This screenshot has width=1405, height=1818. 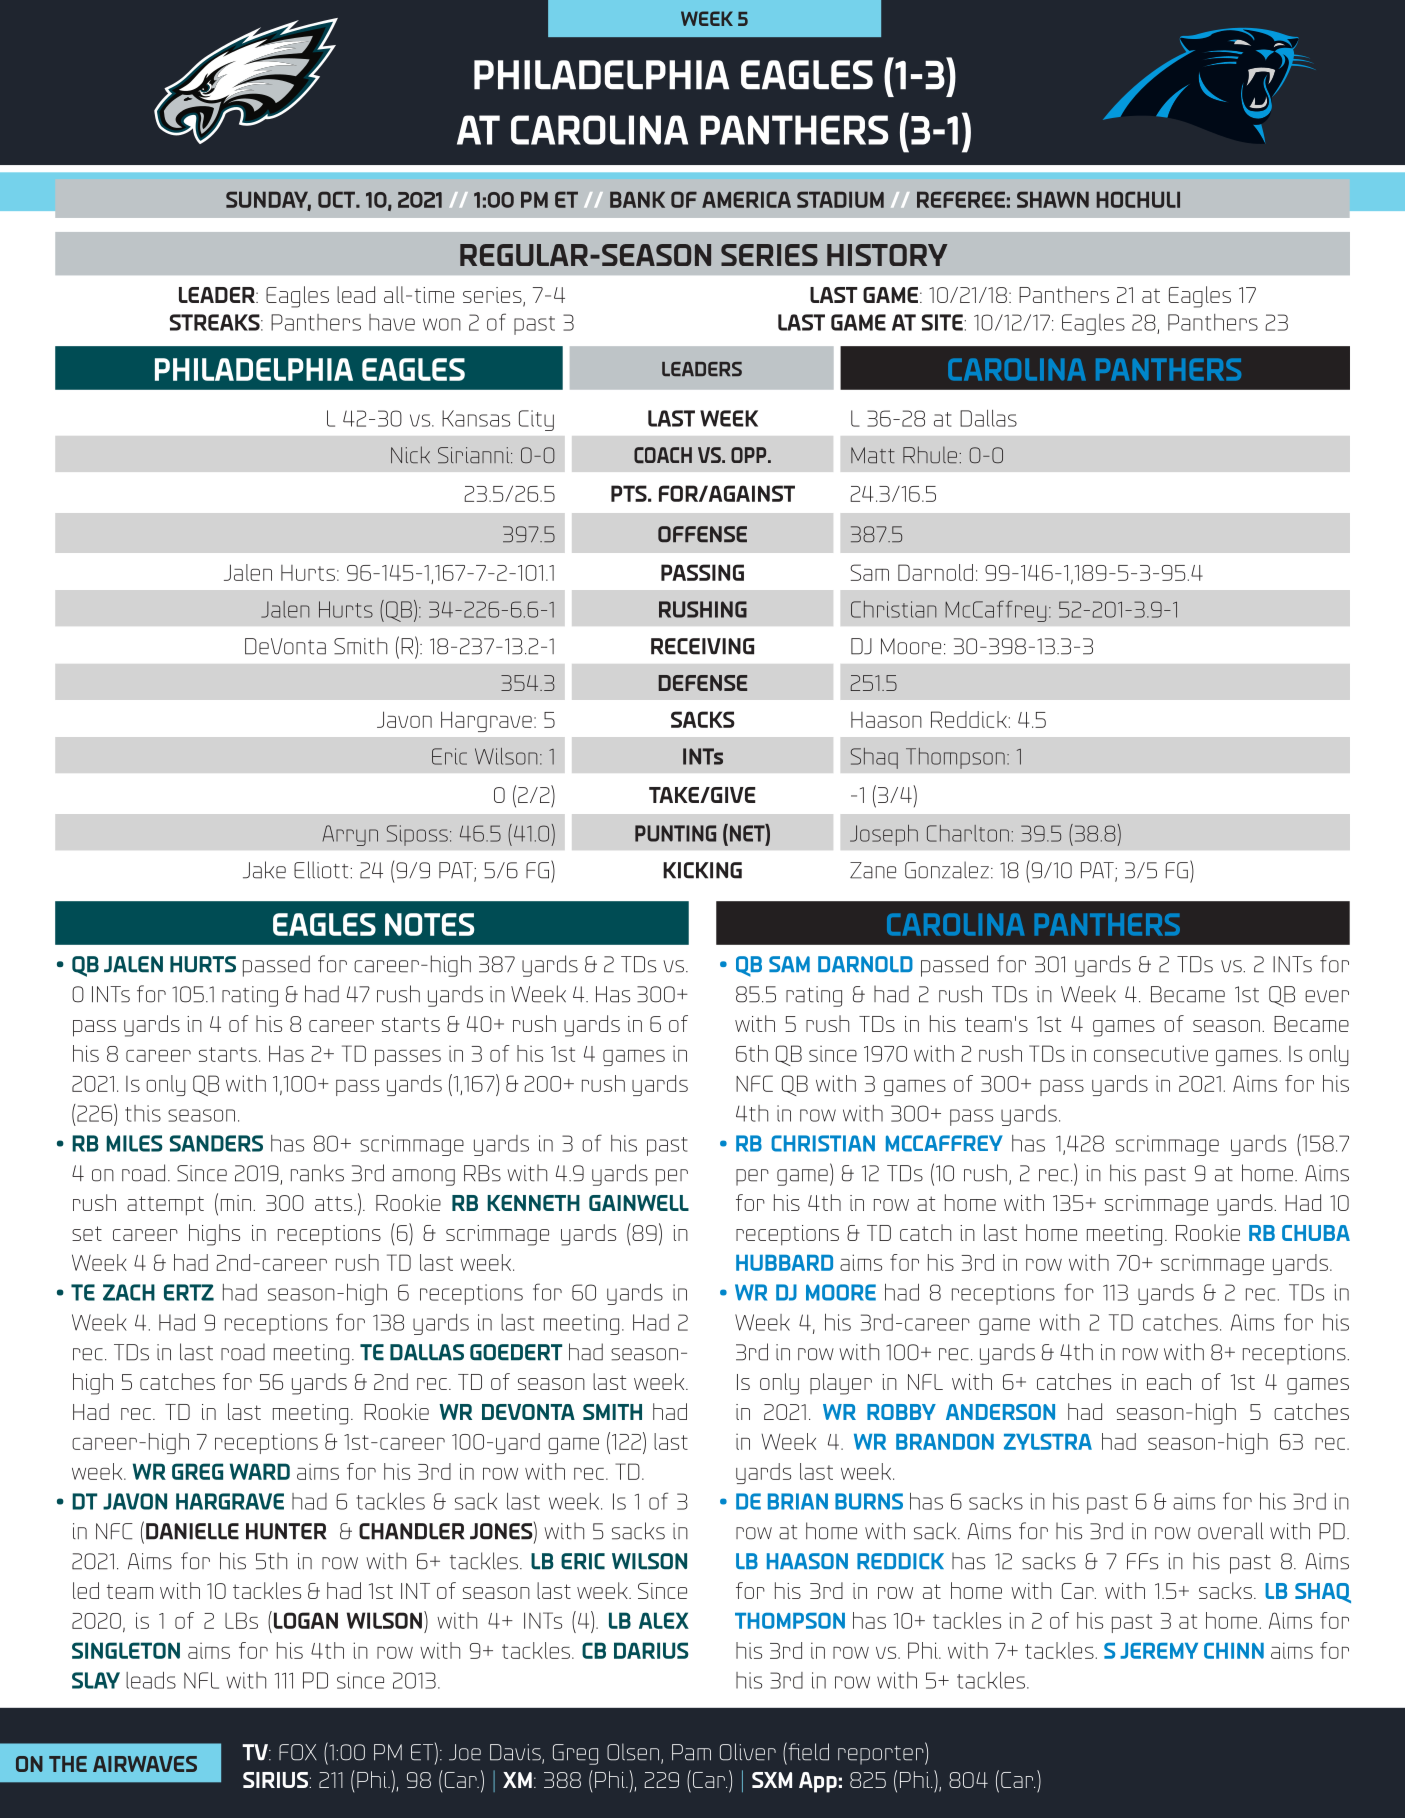 I want to click on each, so click(x=1169, y=1381).
